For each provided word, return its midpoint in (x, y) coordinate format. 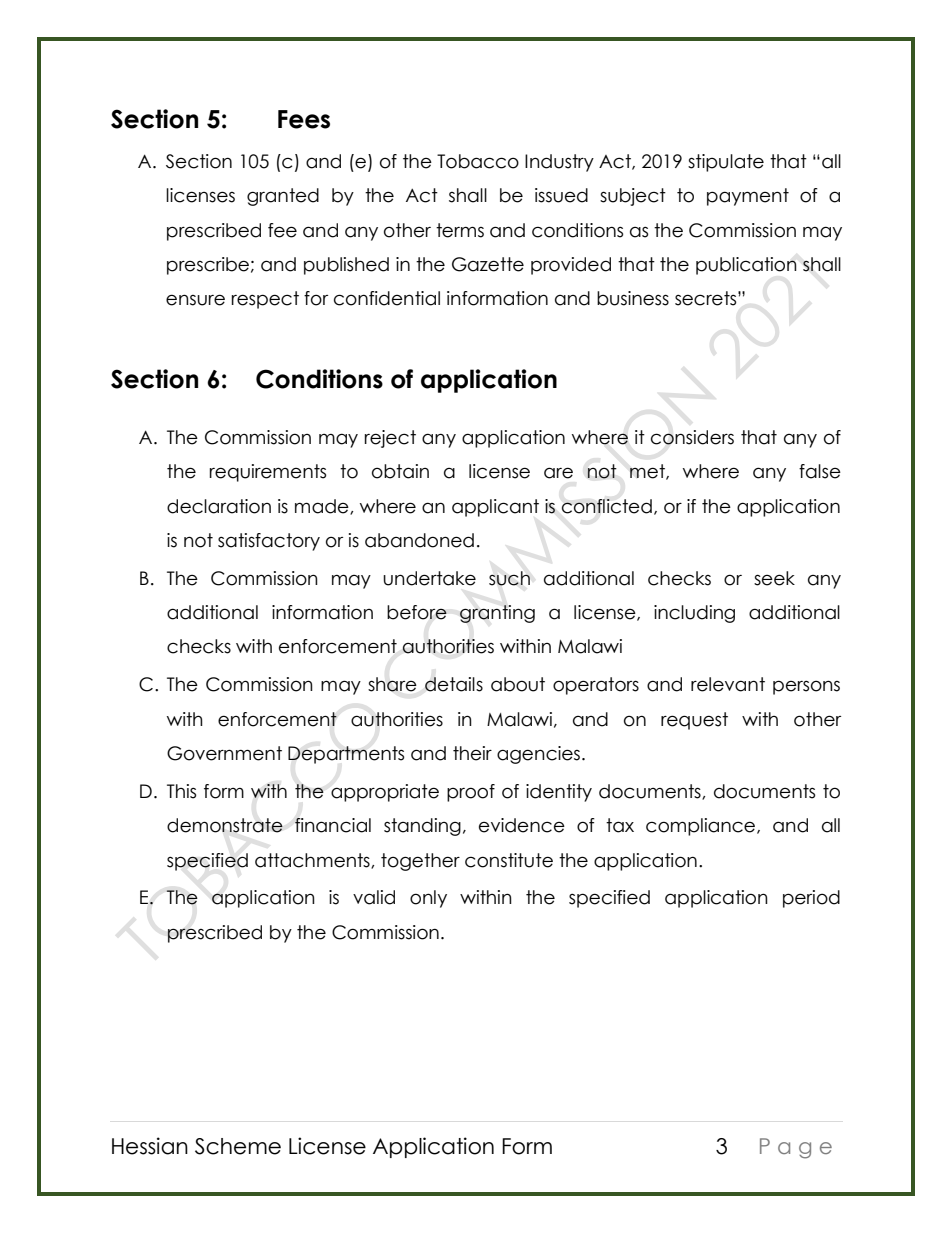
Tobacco (478, 161)
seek (774, 578)
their (472, 753)
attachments (313, 861)
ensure (195, 300)
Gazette (488, 264)
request (694, 721)
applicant (495, 508)
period (811, 899)
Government (224, 753)
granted (283, 197)
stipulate (726, 163)
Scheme (238, 1146)
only (428, 899)
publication (746, 266)
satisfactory (269, 542)
